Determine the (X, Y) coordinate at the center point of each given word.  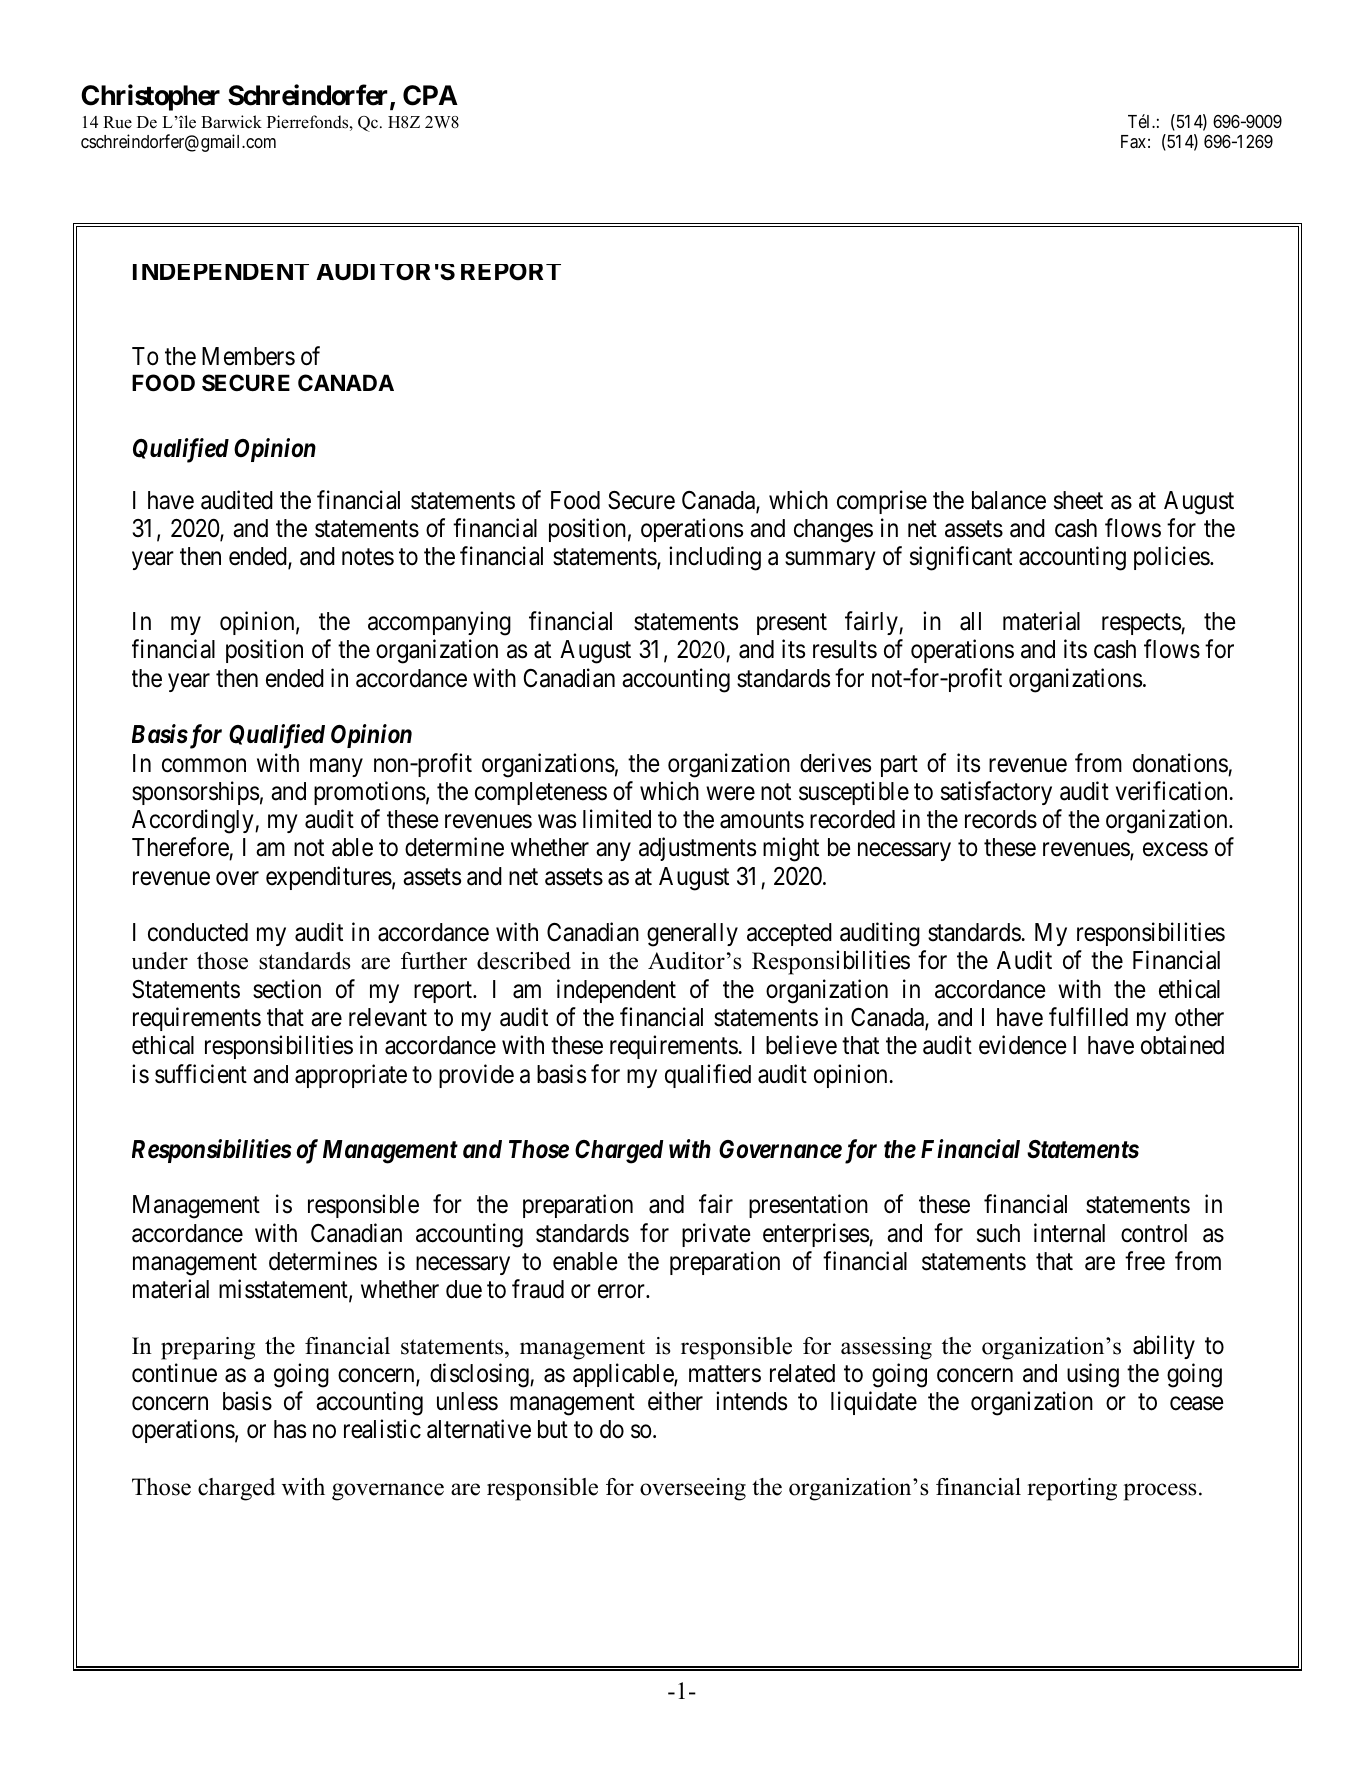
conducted (198, 932)
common (204, 765)
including (715, 558)
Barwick (231, 122)
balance (1009, 500)
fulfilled (1088, 1017)
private (716, 1235)
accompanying (439, 623)
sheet (1078, 500)
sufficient (201, 1074)
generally (692, 935)
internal (1069, 1233)
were (730, 793)
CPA (430, 95)
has (290, 1429)
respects (1142, 624)
